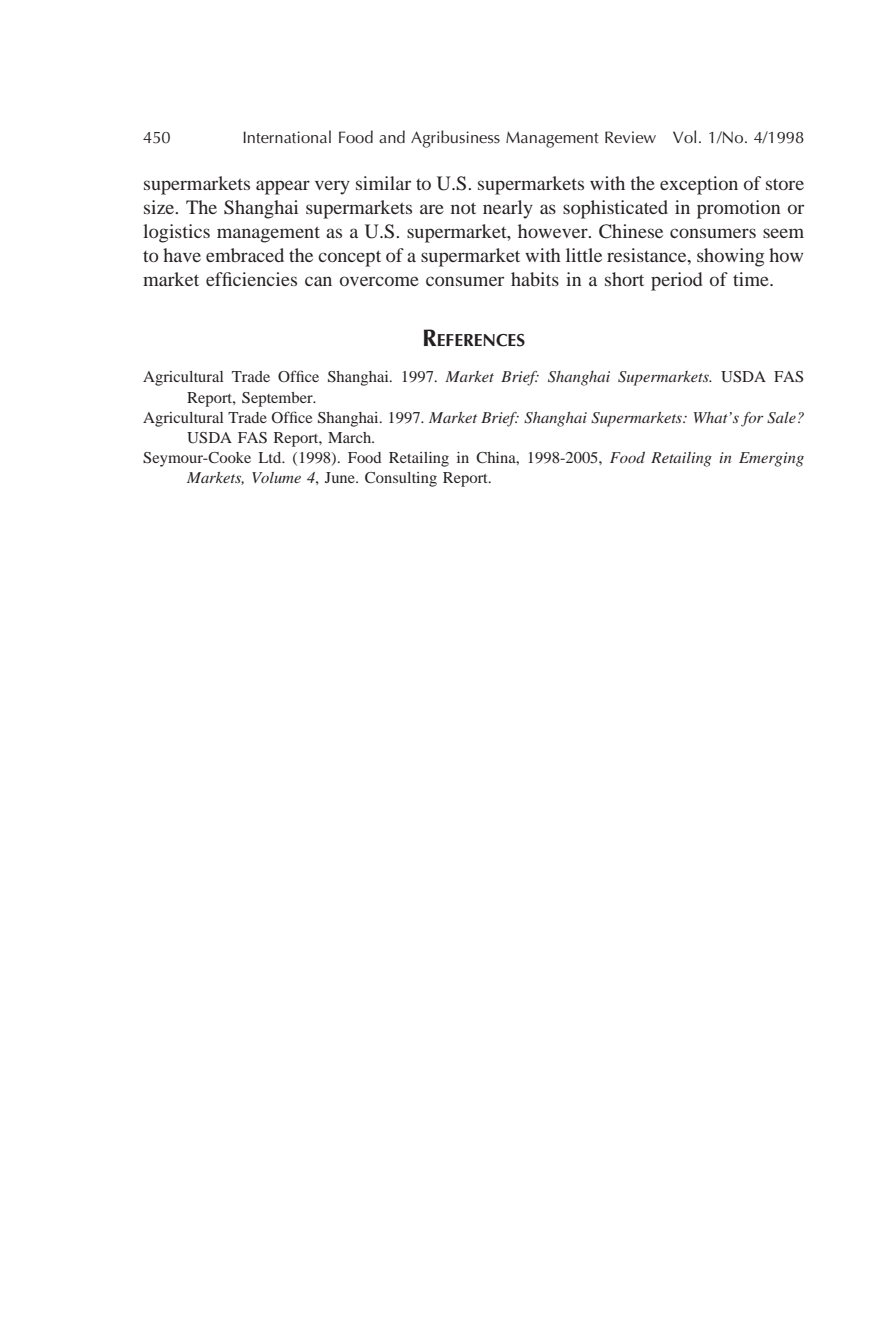 The image size is (896, 1327). Describe the element at coordinates (245, 255) in the image. I see `embraced` at that location.
